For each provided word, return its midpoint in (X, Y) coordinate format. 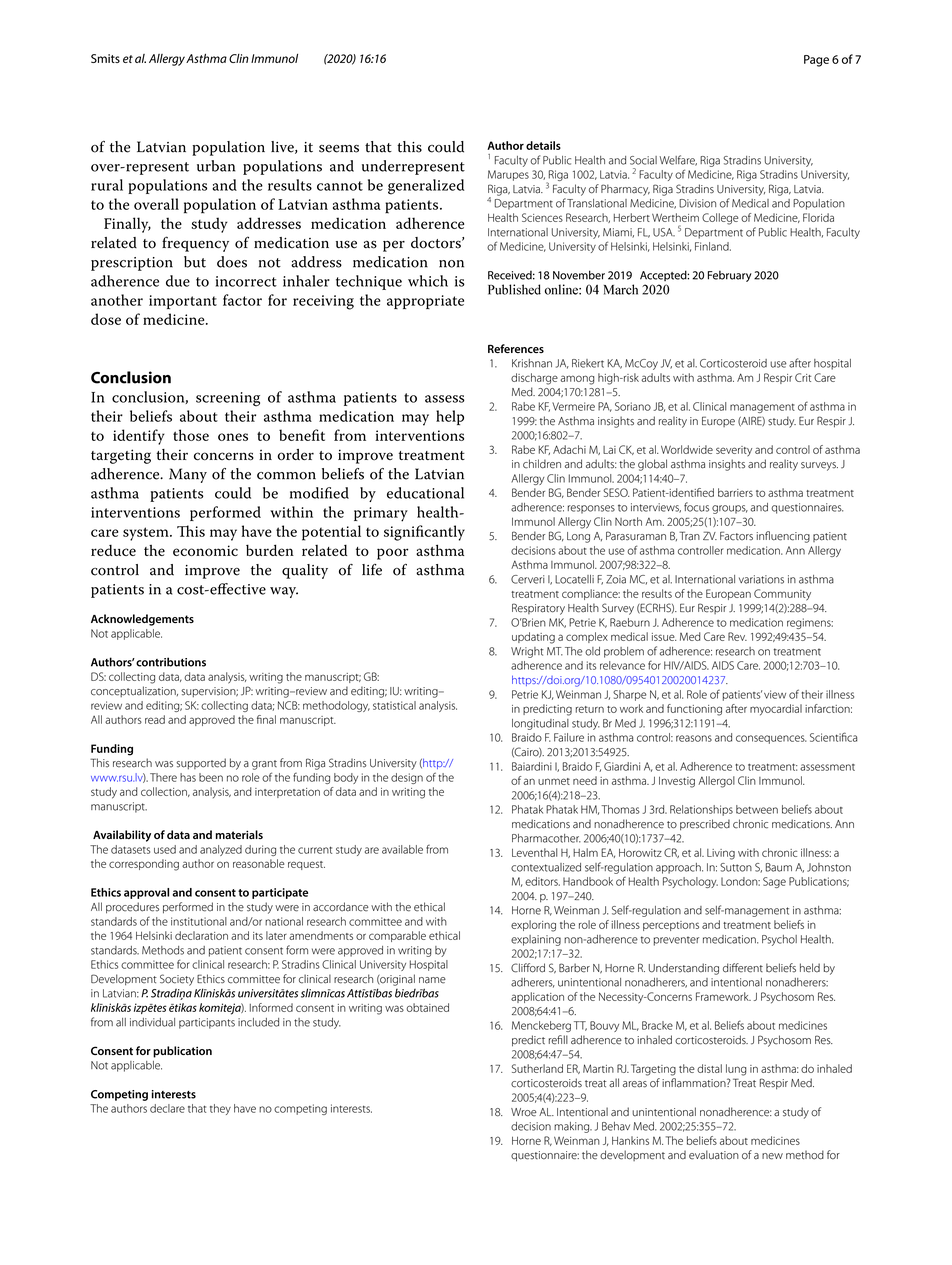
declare (167, 1108)
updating (533, 638)
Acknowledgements (142, 620)
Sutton (736, 867)
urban (216, 166)
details (543, 145)
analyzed (221, 850)
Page (816, 61)
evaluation (714, 1155)
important (183, 302)
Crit (803, 377)
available (402, 849)
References (516, 348)
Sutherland (537, 1068)
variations (761, 579)
